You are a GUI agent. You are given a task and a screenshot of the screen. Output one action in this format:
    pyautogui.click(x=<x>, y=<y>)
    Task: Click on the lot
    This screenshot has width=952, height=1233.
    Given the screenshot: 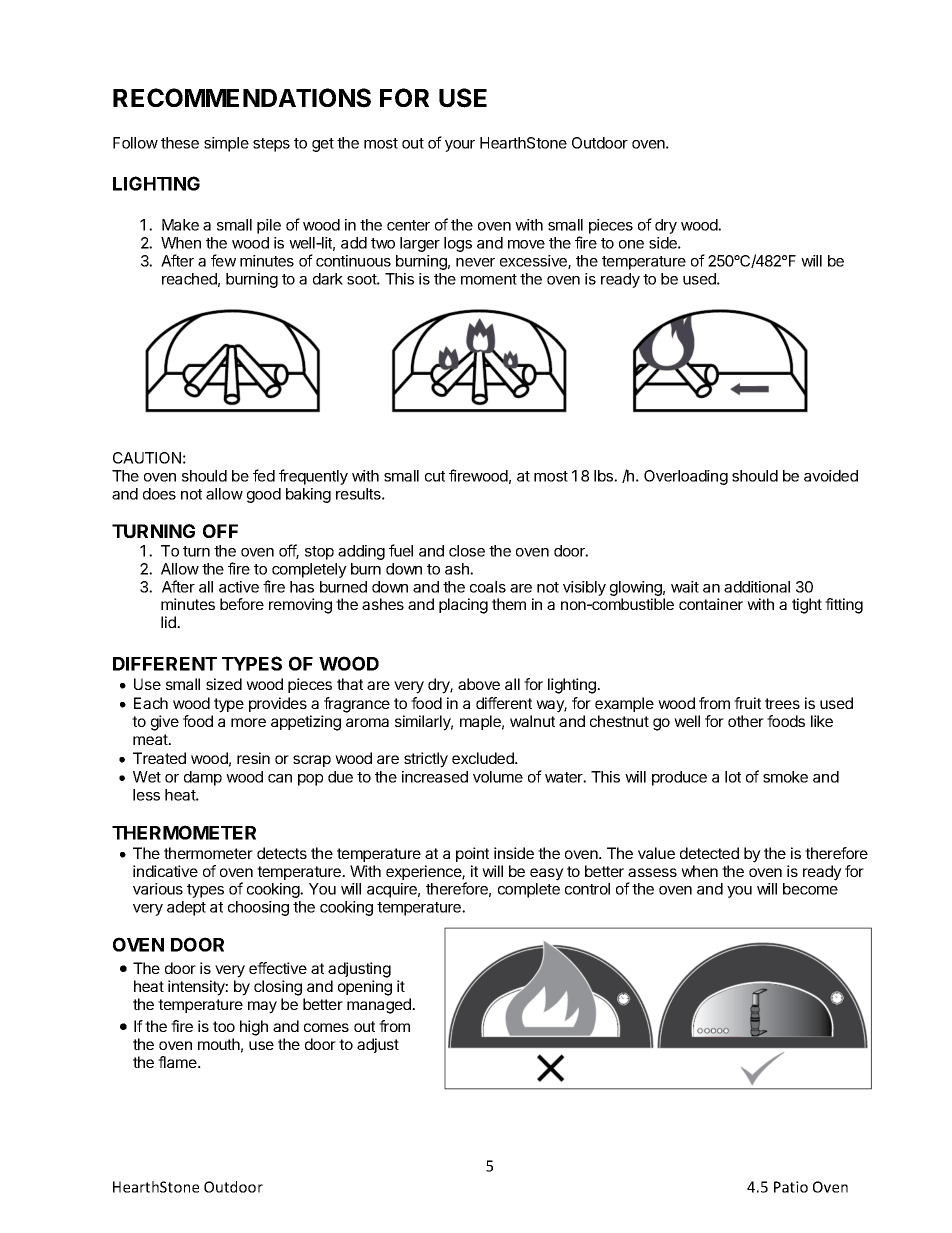 What is the action you would take?
    pyautogui.click(x=733, y=777)
